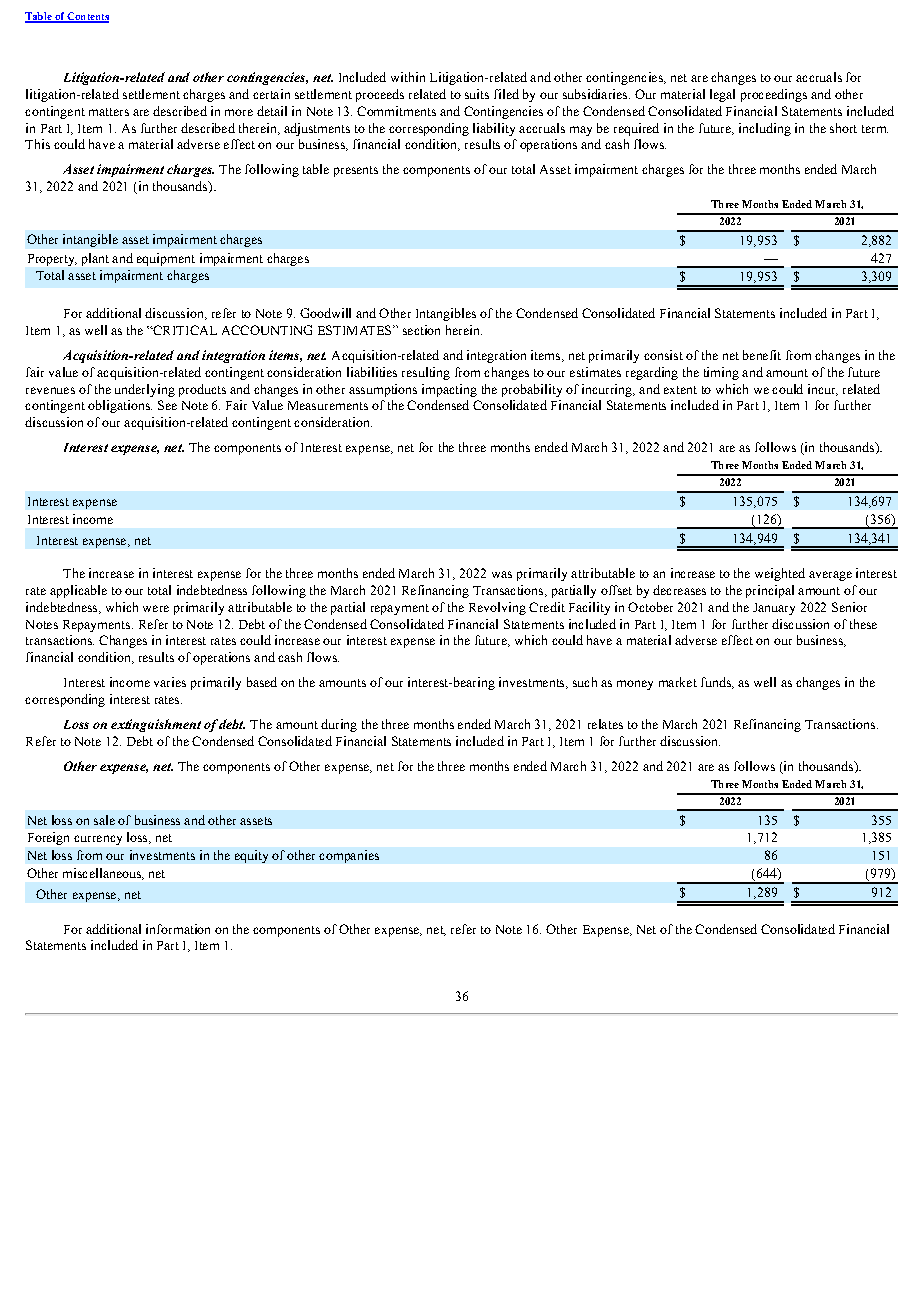 The image size is (924, 1308). I want to click on benefit, so click(762, 355).
